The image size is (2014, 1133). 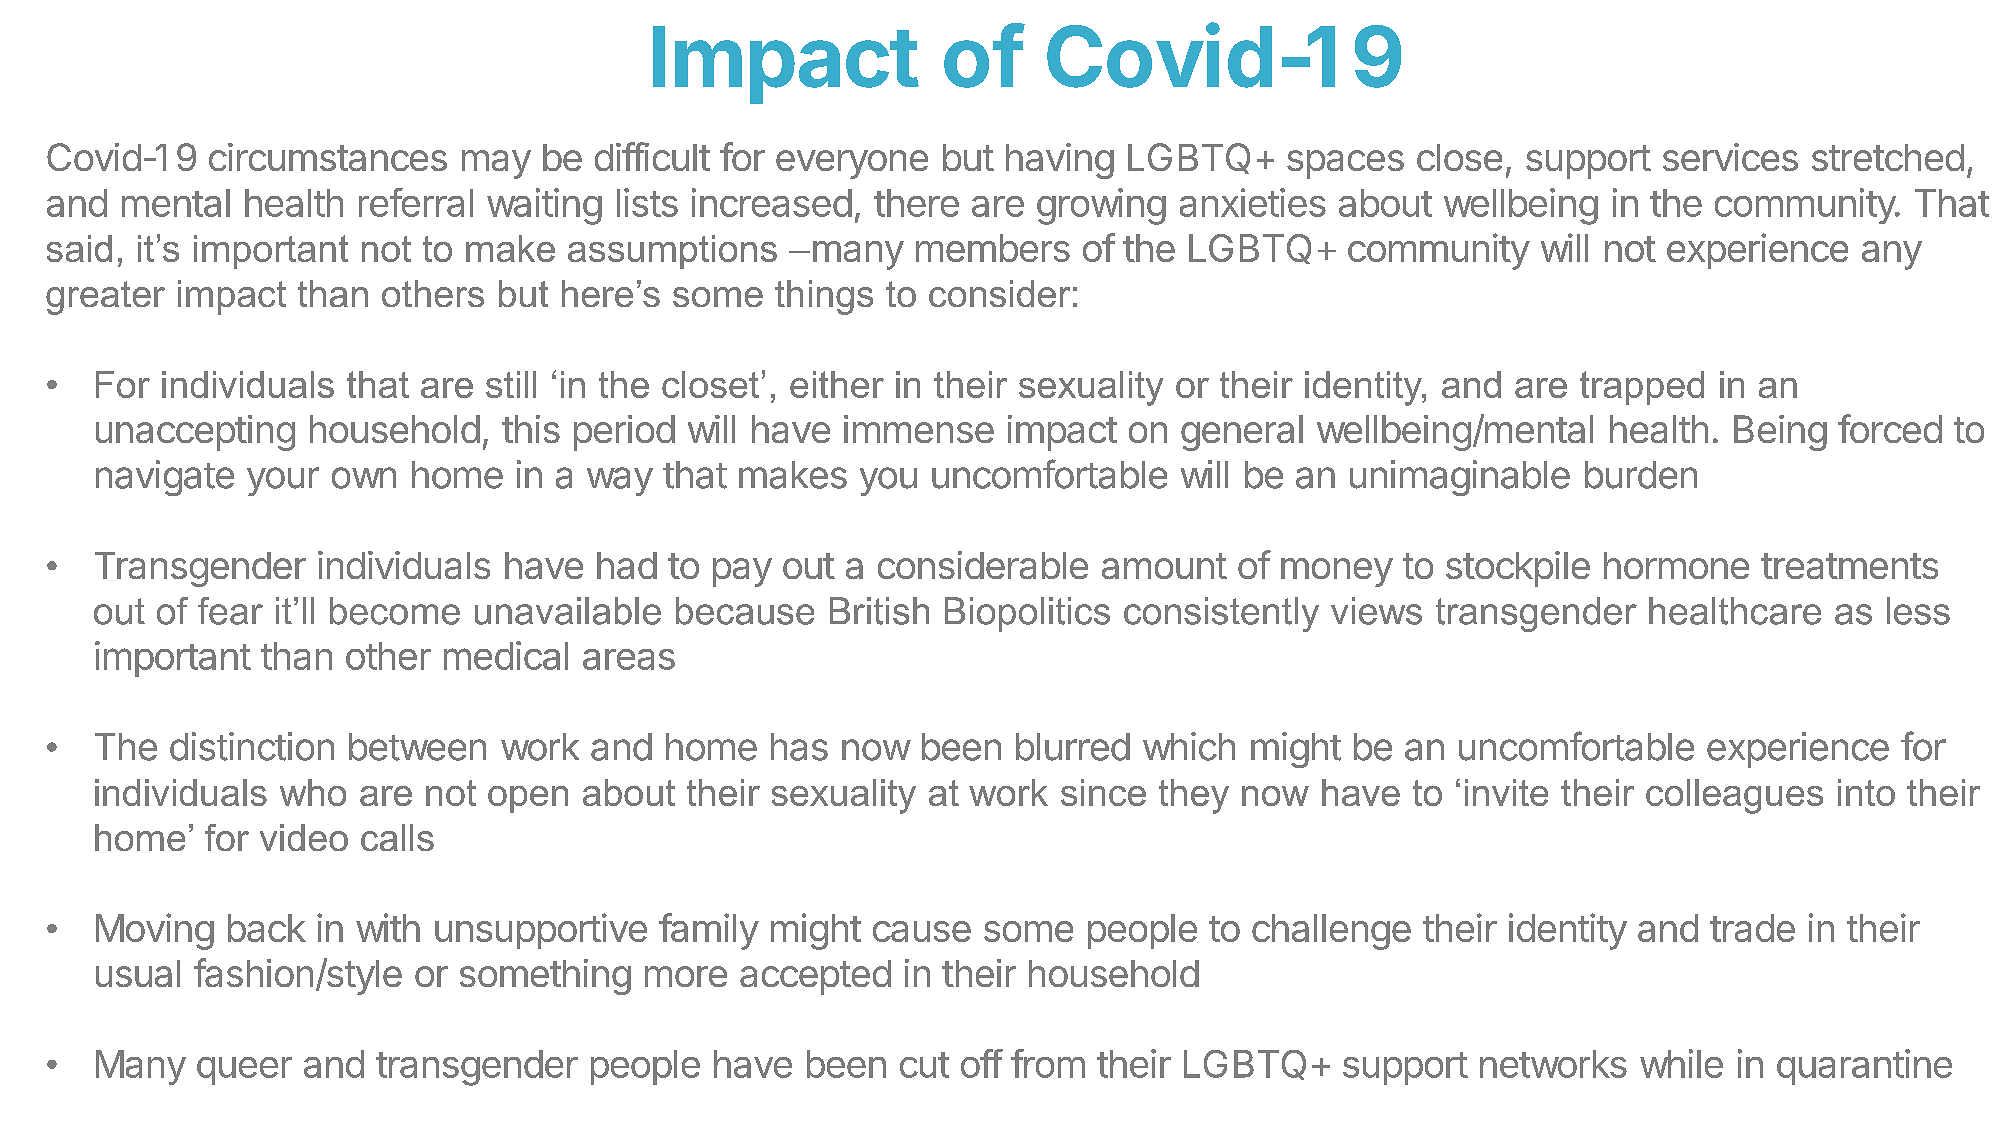 What do you see at coordinates (1730, 157) in the screenshot?
I see `services` at bounding box center [1730, 157].
